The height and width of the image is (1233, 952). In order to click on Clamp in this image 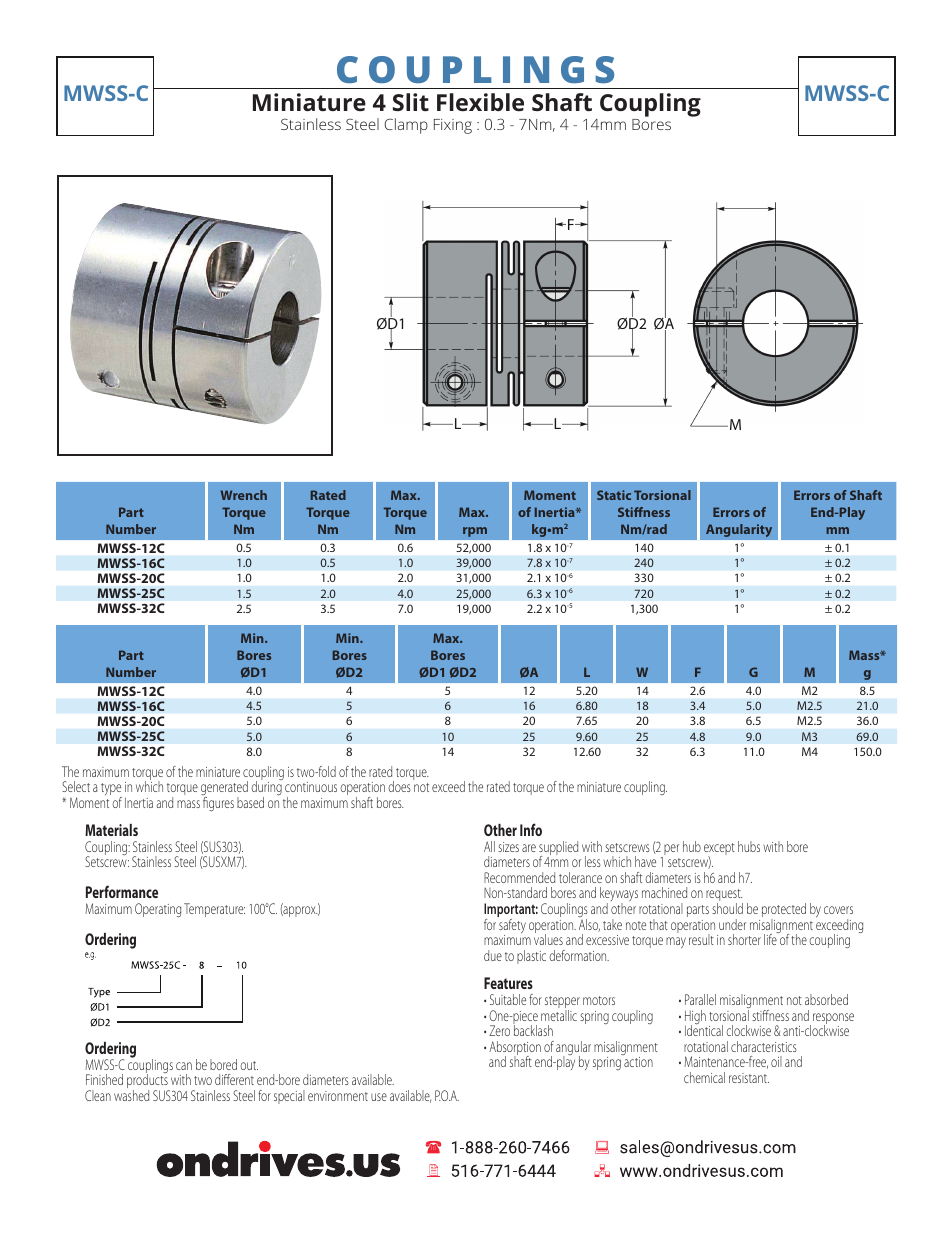, I will do `click(406, 126)`.
